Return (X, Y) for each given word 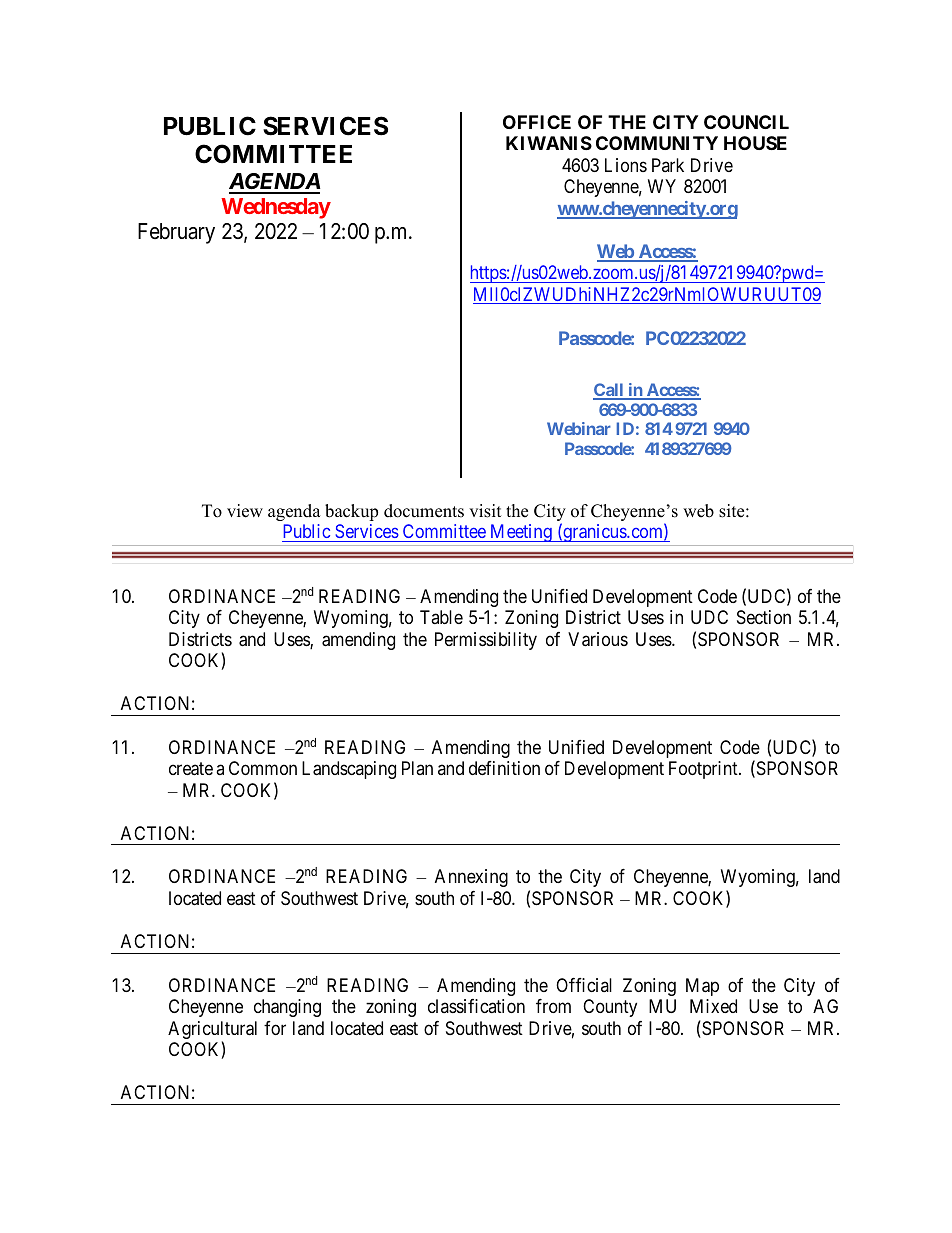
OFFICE (537, 122)
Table (441, 617)
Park (668, 165)
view (245, 511)
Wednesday (276, 208)
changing (287, 1008)
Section (764, 617)
